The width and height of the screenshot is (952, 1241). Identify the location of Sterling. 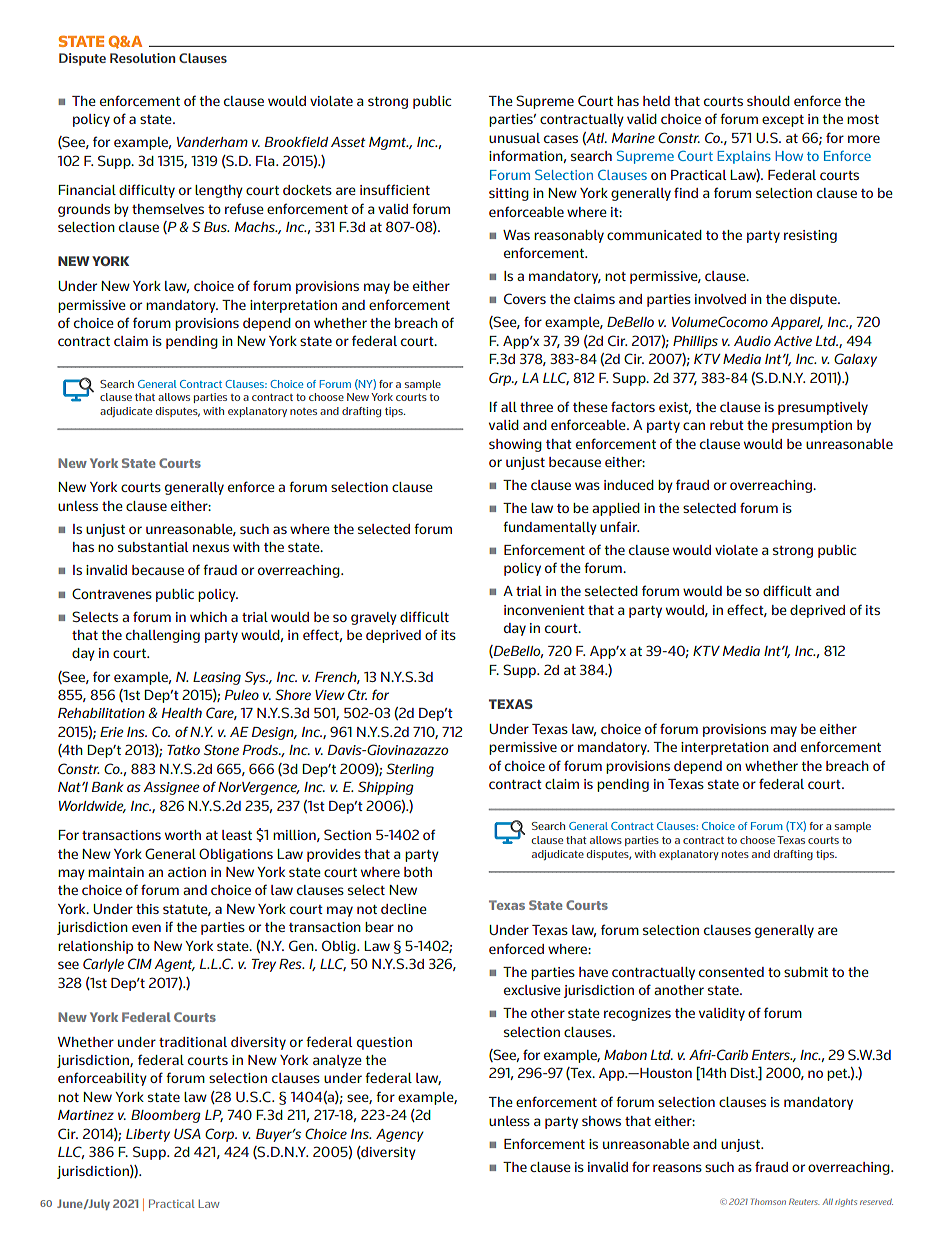
(410, 770).
